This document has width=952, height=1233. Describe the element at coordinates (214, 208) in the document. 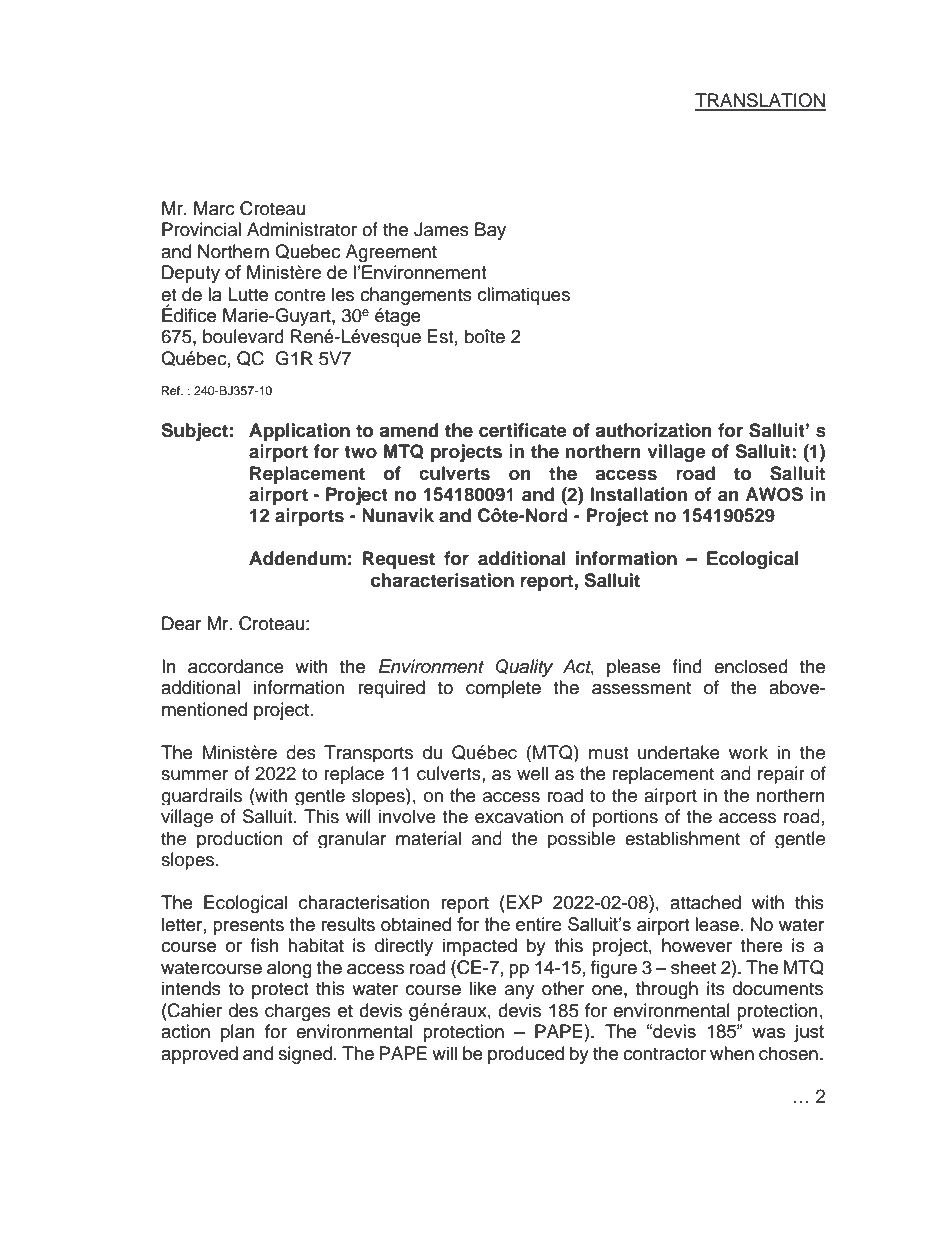

I see `Marc` at that location.
